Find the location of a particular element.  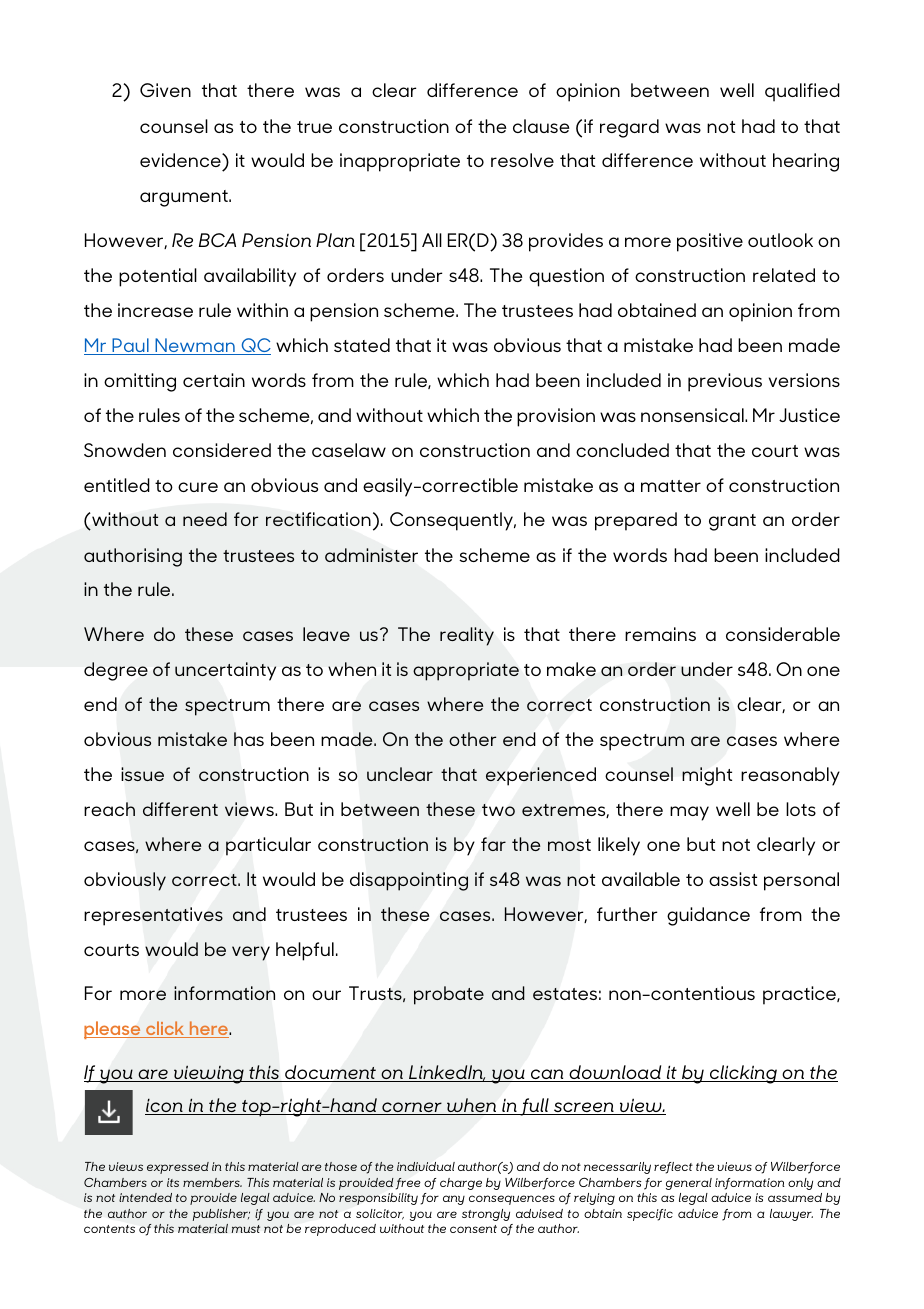

probate is located at coordinates (449, 995).
